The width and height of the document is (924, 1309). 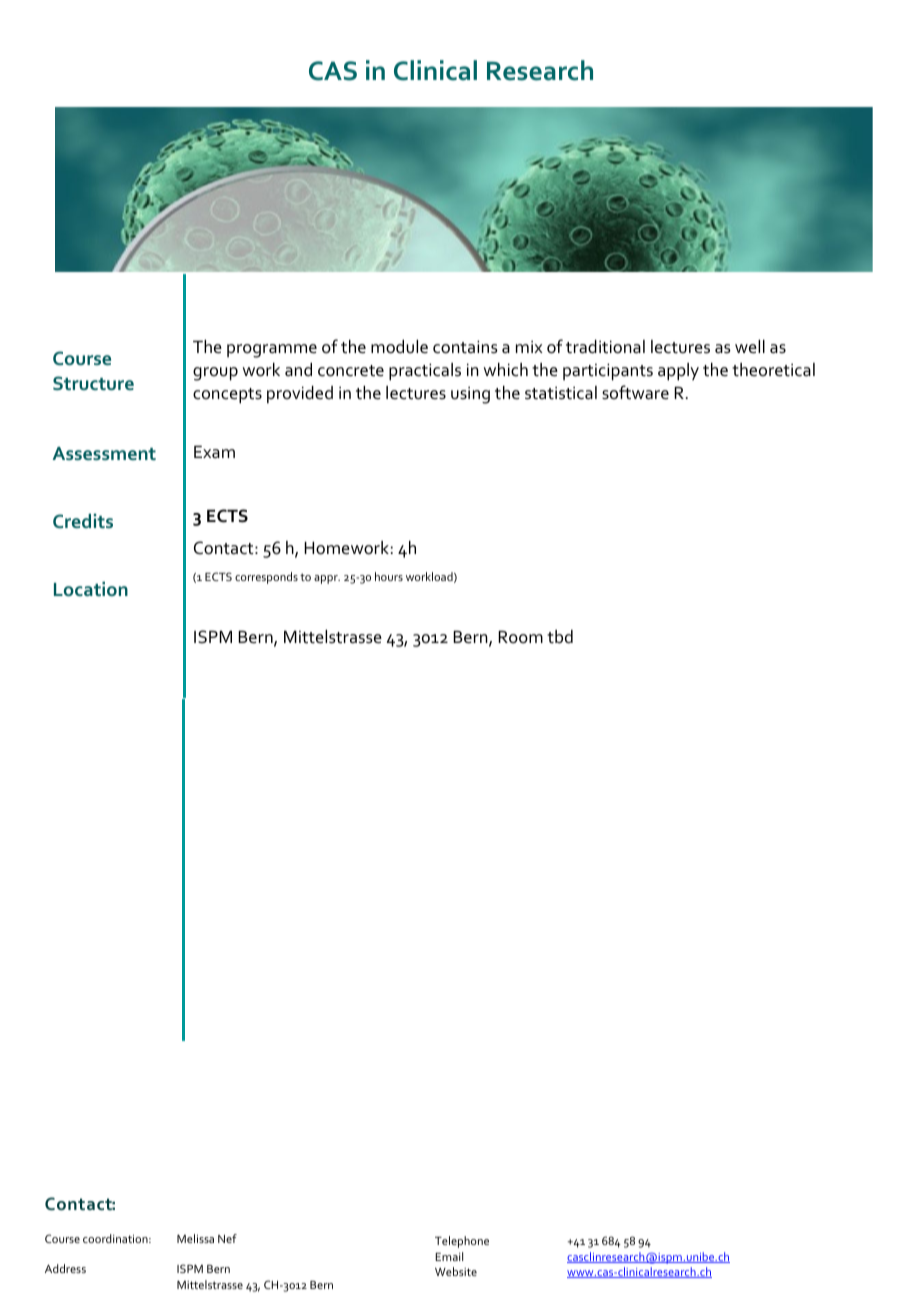 I want to click on module, so click(x=399, y=347).
